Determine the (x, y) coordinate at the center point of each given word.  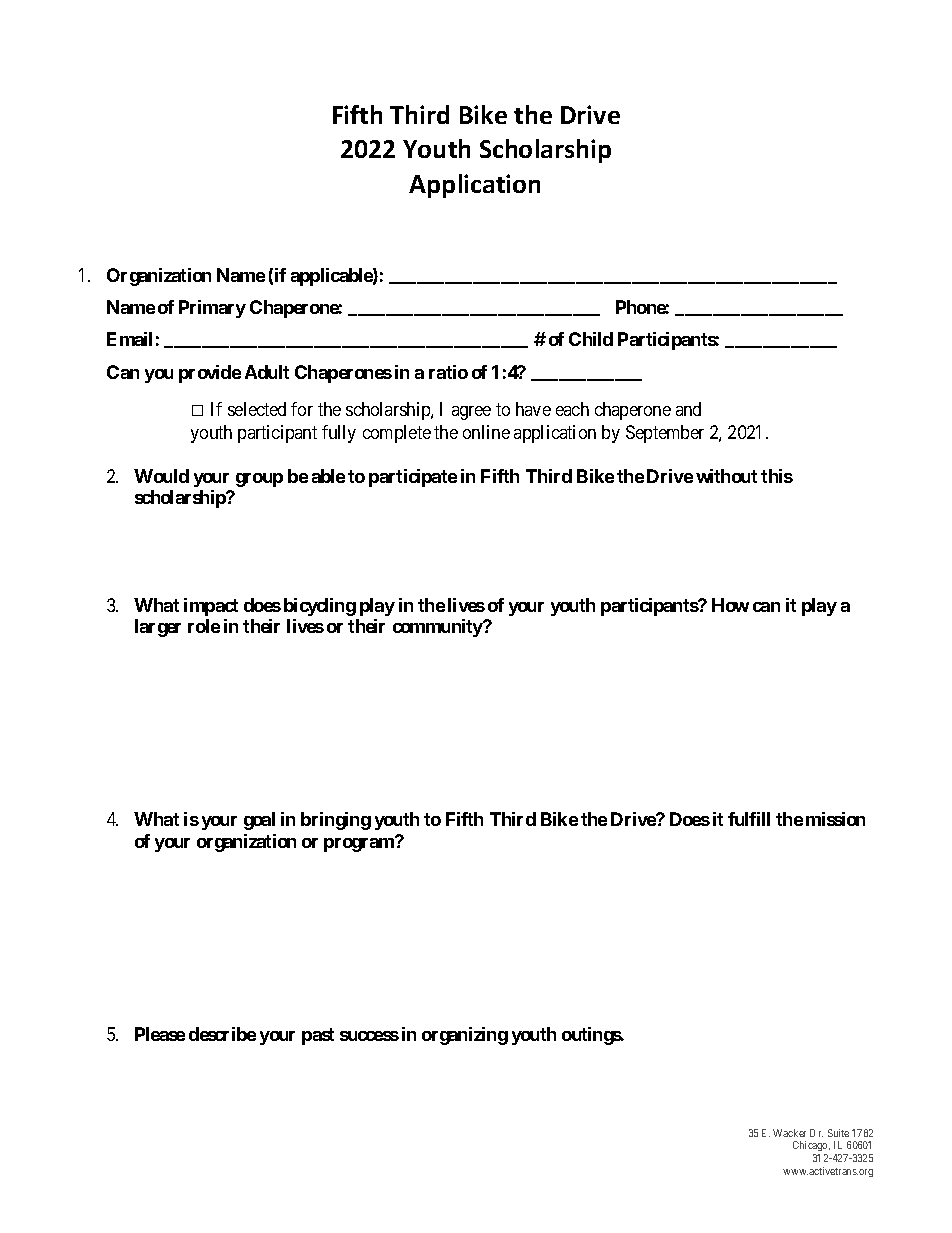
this (777, 476)
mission (835, 819)
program (360, 844)
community (438, 628)
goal (259, 821)
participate (413, 478)
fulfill (749, 819)
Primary (212, 309)
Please (160, 1034)
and (688, 409)
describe (222, 1034)
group (259, 480)
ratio (448, 372)
